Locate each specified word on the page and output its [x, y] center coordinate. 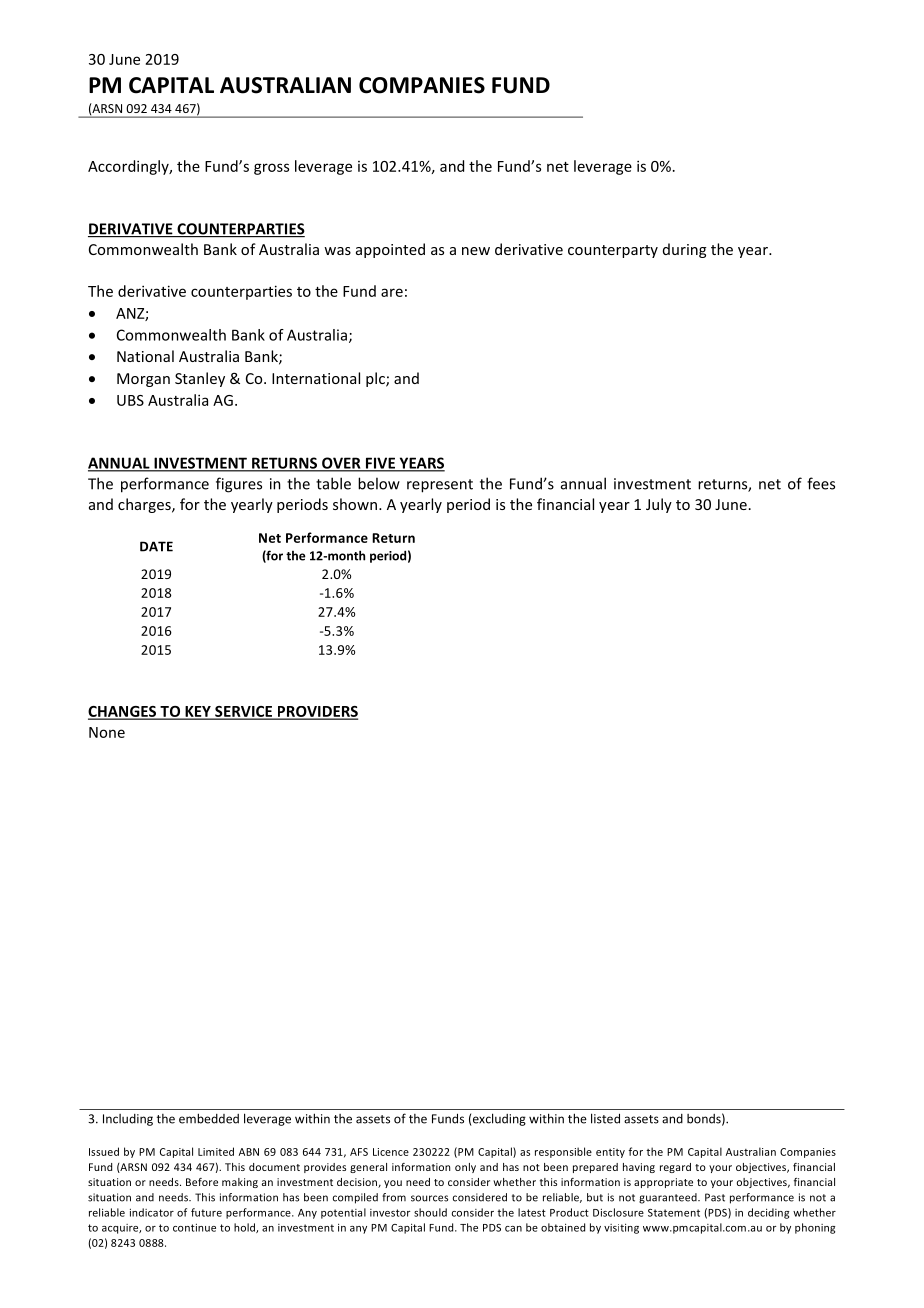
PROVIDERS [316, 712]
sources [429, 1198]
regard [675, 1168]
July [659, 505]
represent [440, 486]
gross [271, 169]
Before [202, 1182]
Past [715, 1197]
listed [605, 1118]
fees [821, 483]
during [684, 250]
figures [239, 485]
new [476, 251]
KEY [198, 712]
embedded [209, 1118]
